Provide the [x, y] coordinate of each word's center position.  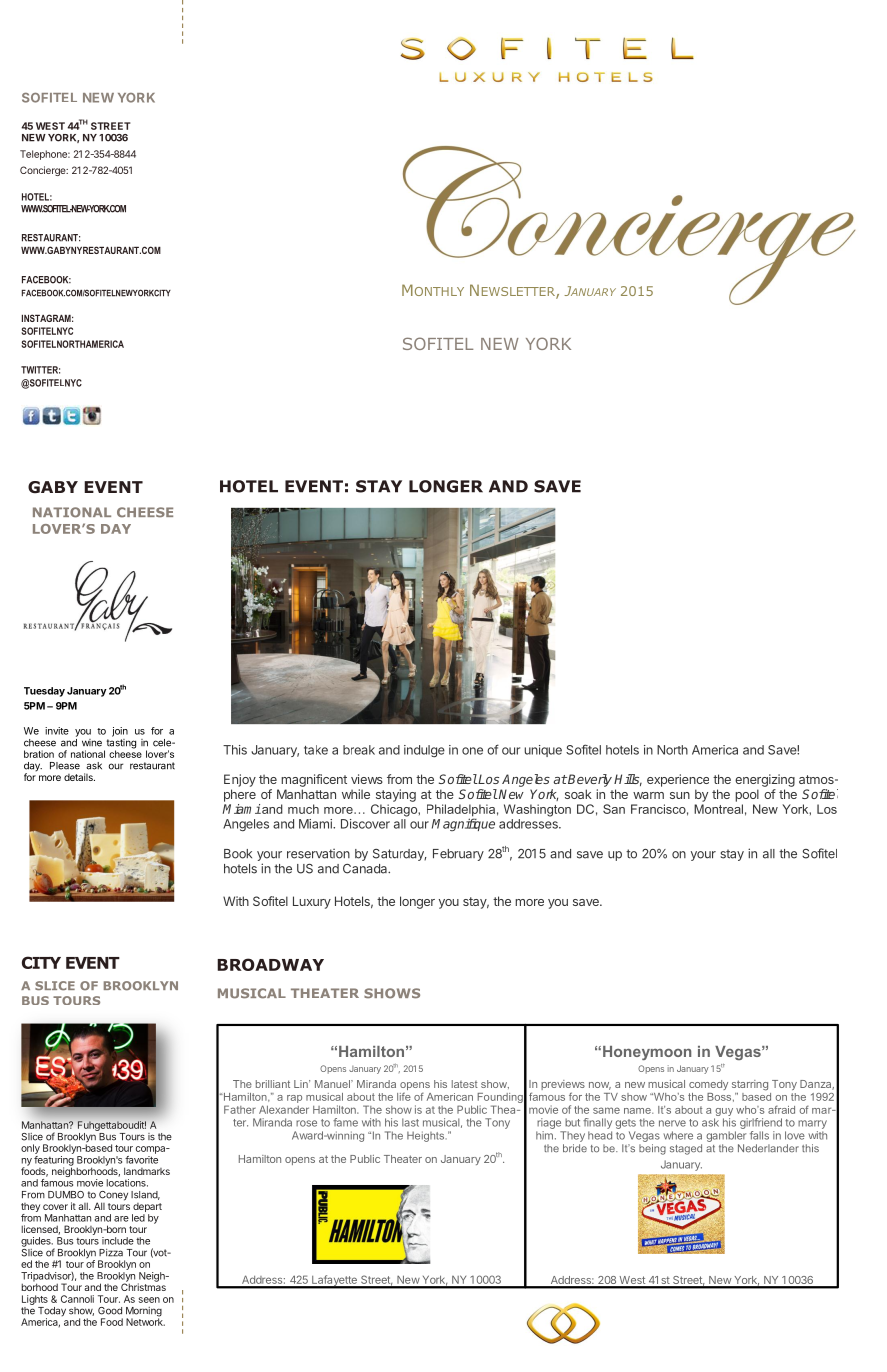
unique [543, 751]
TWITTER [40, 370]
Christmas [143, 1286]
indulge [424, 751]
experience [678, 780]
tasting [120, 743]
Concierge [44, 171]
